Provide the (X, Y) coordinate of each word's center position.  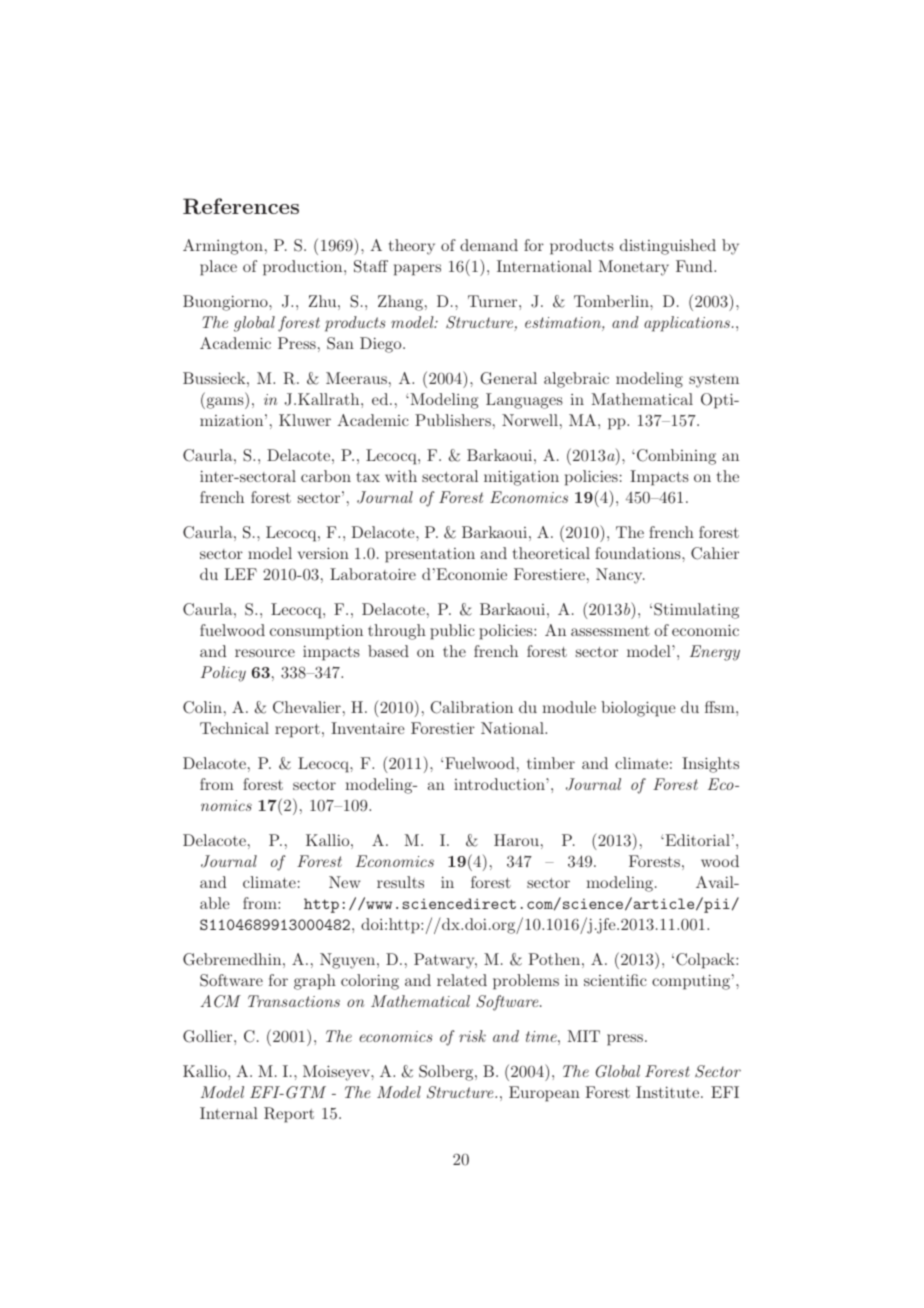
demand (489, 245)
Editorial (696, 840)
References (241, 206)
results (400, 882)
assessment (610, 631)
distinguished (668, 247)
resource (265, 653)
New (344, 882)
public (452, 632)
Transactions (294, 1001)
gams (225, 403)
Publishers (453, 420)
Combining (676, 457)
